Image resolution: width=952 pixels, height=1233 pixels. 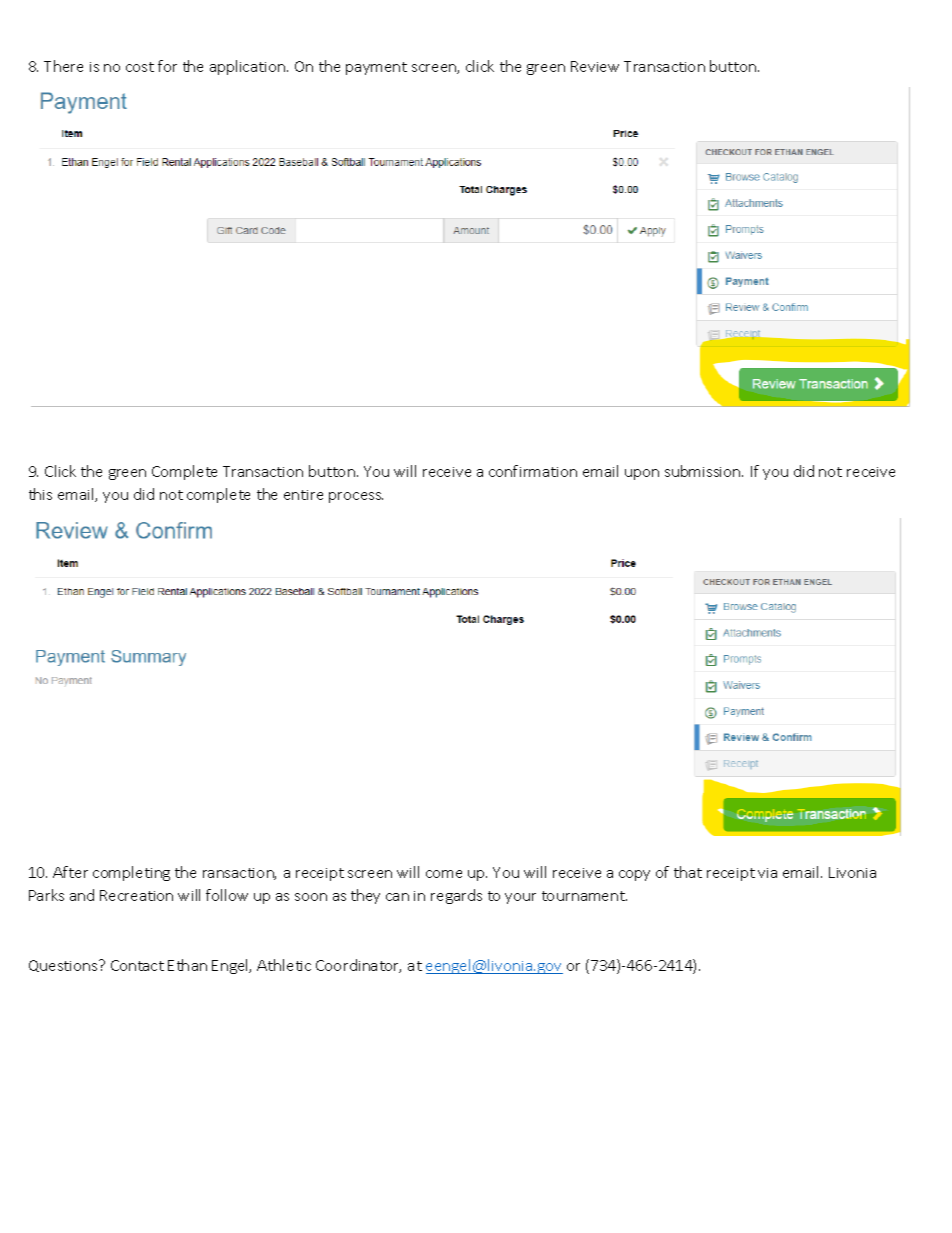 What do you see at coordinates (704, 471) in the screenshot?
I see `submission` at bounding box center [704, 471].
